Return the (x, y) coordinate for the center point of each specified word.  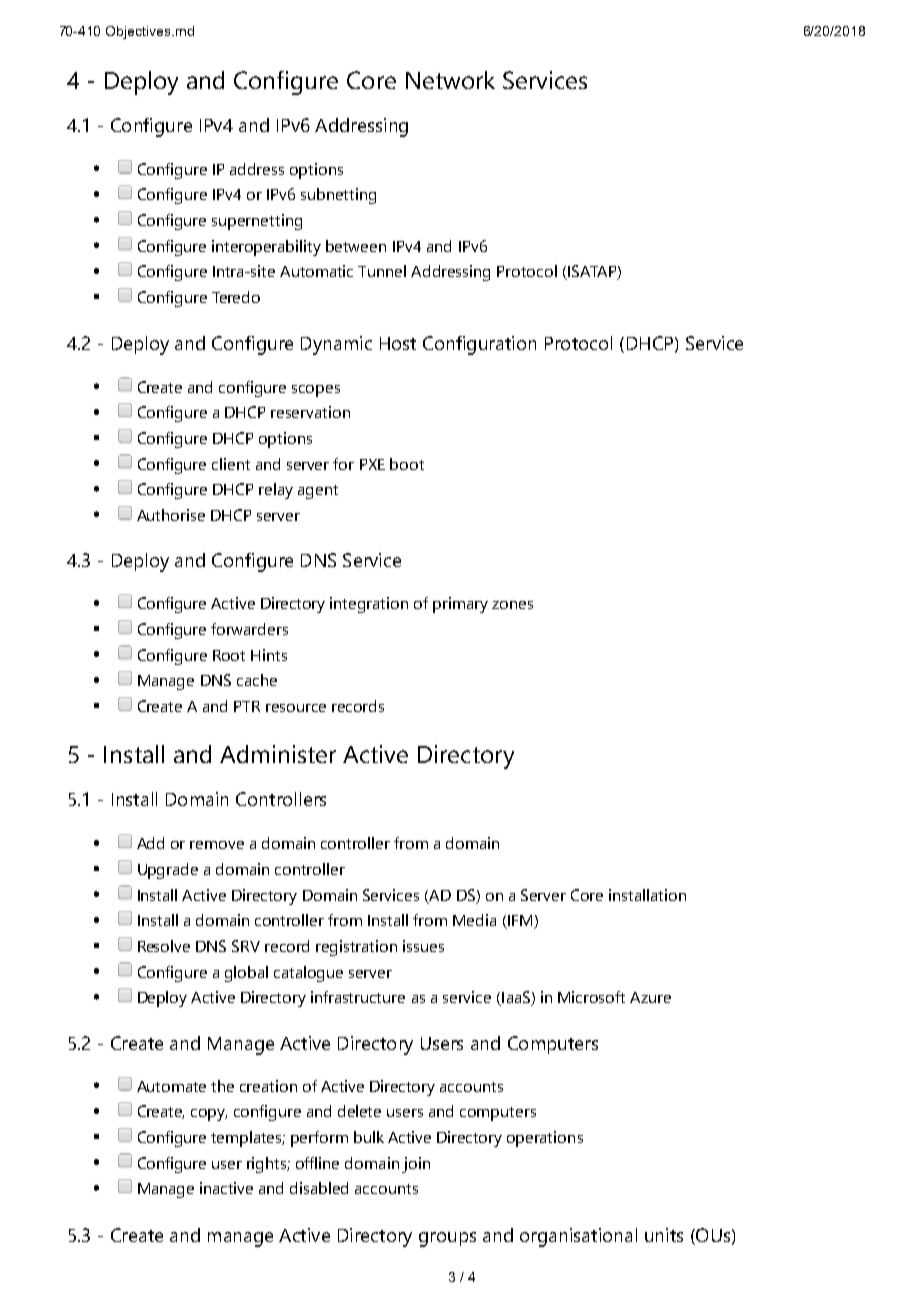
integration (369, 605)
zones (512, 605)
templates (248, 1139)
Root (229, 655)
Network (450, 80)
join (416, 1165)
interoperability (266, 248)
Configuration (479, 345)
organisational (578, 1237)
